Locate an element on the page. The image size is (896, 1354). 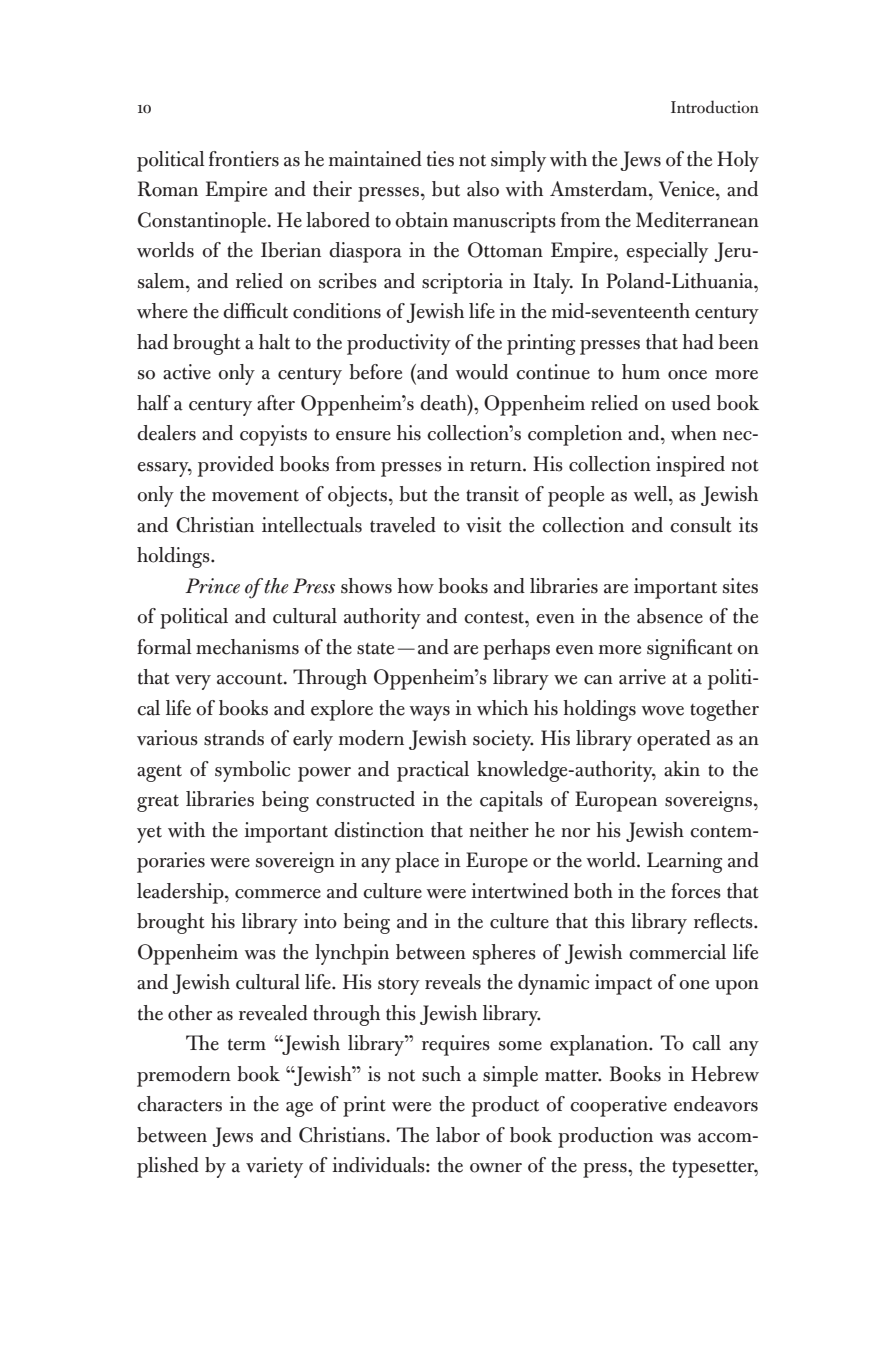
ways is located at coordinates (429, 713).
